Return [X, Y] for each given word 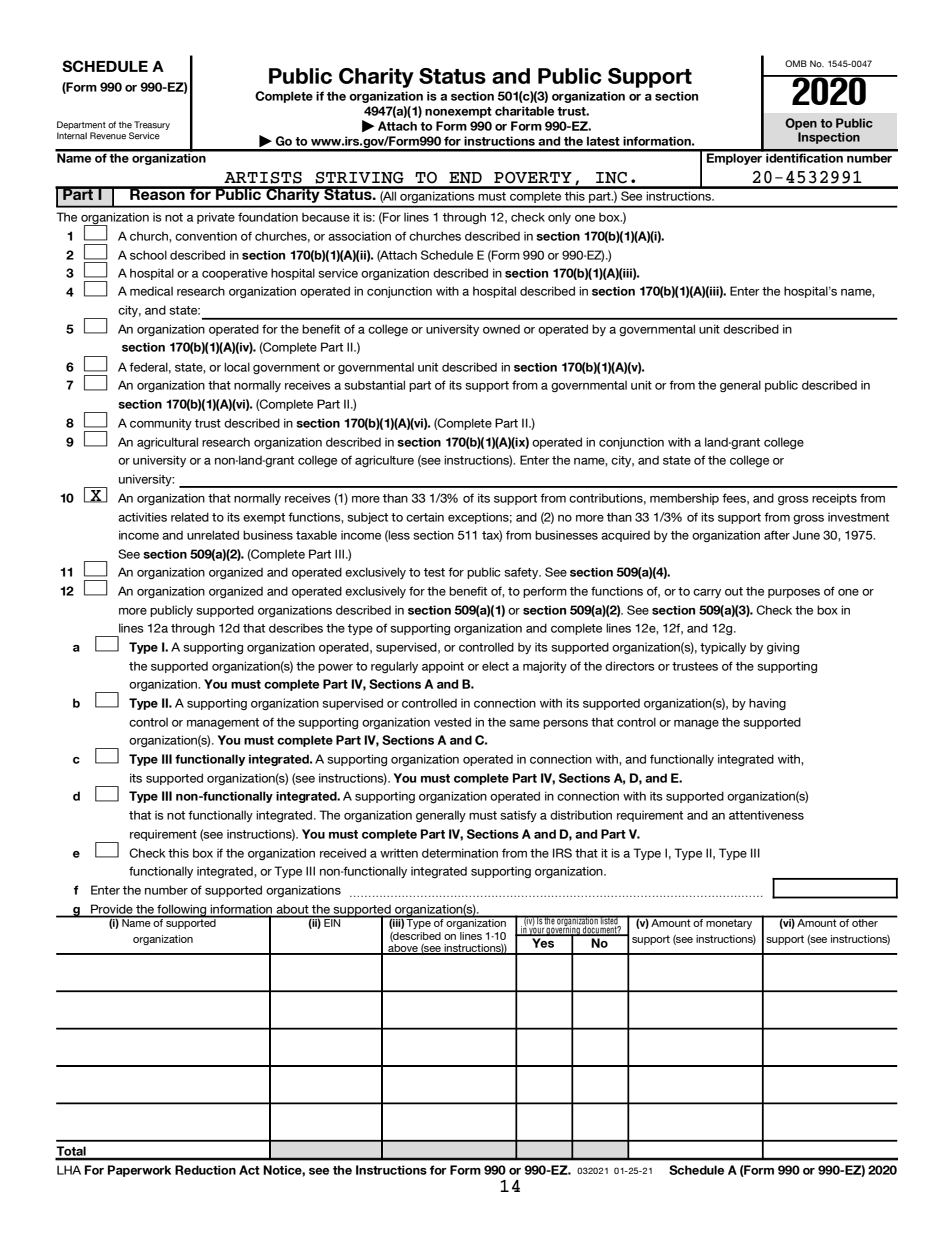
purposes [794, 593]
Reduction [205, 1170]
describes [296, 628]
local [237, 367]
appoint [443, 667]
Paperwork [139, 1171]
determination [460, 853]
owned [501, 329]
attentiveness [766, 815]
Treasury [152, 125]
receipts [834, 499]
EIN [332, 922]
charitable [524, 111]
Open [801, 124]
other [865, 922]
